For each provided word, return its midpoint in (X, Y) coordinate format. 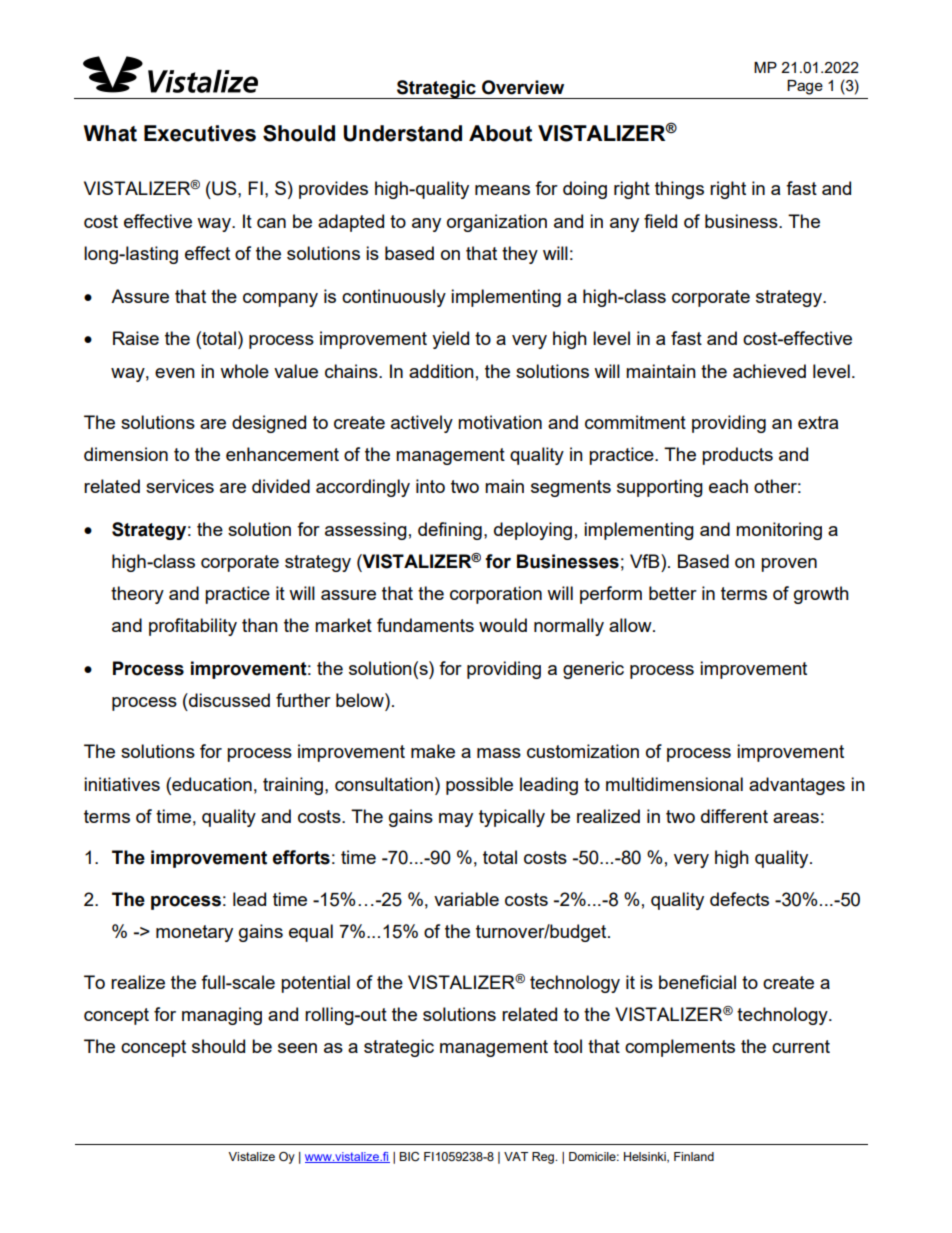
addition (441, 371)
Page (805, 87)
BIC (409, 1157)
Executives (200, 133)
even (175, 373)
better (673, 593)
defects (739, 899)
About (500, 133)
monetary (194, 933)
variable (466, 899)
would (503, 625)
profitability (193, 627)
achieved (769, 371)
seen (297, 1048)
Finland (694, 1156)
